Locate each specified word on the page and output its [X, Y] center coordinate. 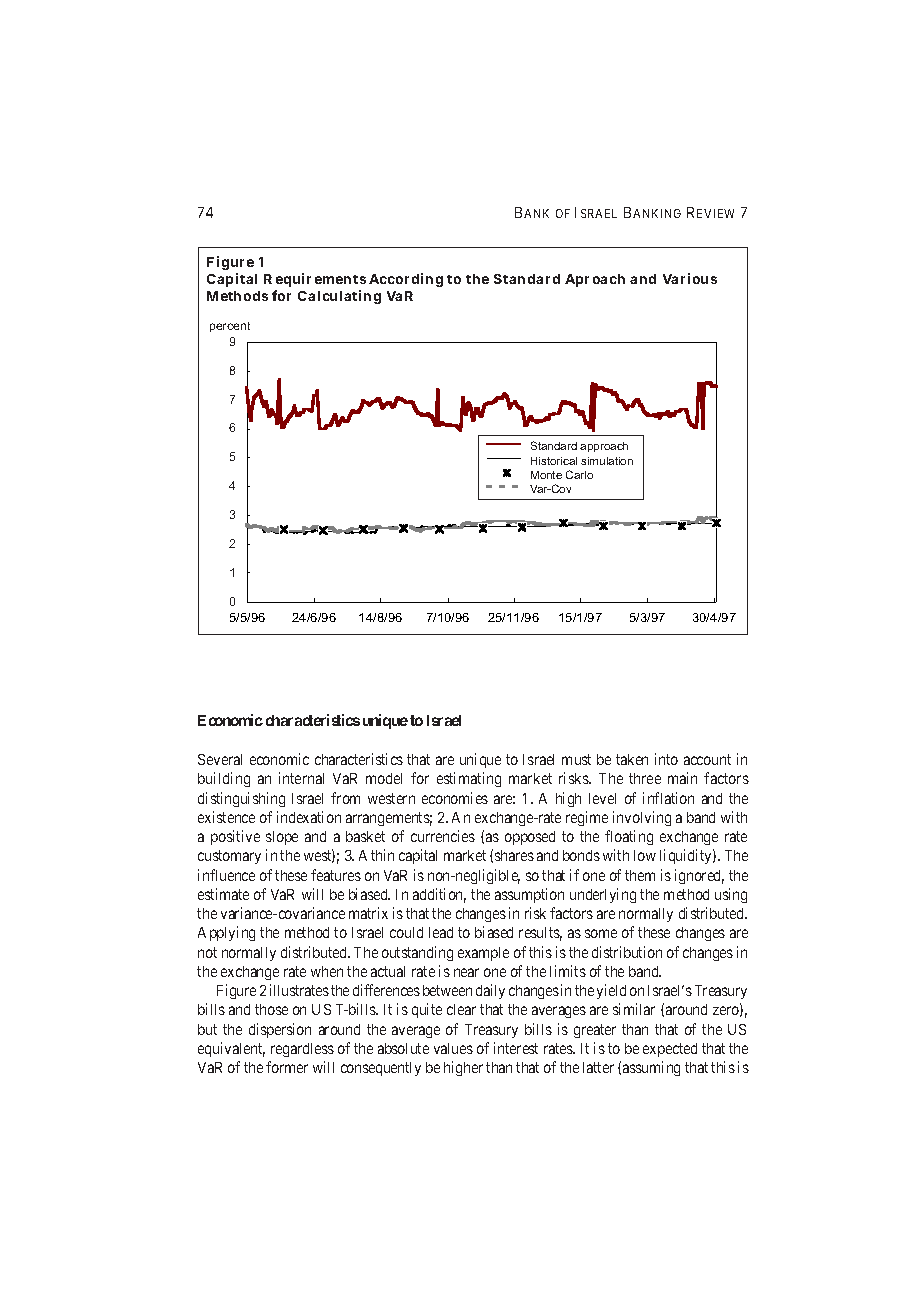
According [406, 280]
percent [230, 327]
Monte [546, 475]
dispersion [280, 1030]
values [453, 1048]
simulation [607, 461]
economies [455, 798]
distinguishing [241, 799]
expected [670, 1050]
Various [690, 278]
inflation [668, 798]
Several [220, 759]
